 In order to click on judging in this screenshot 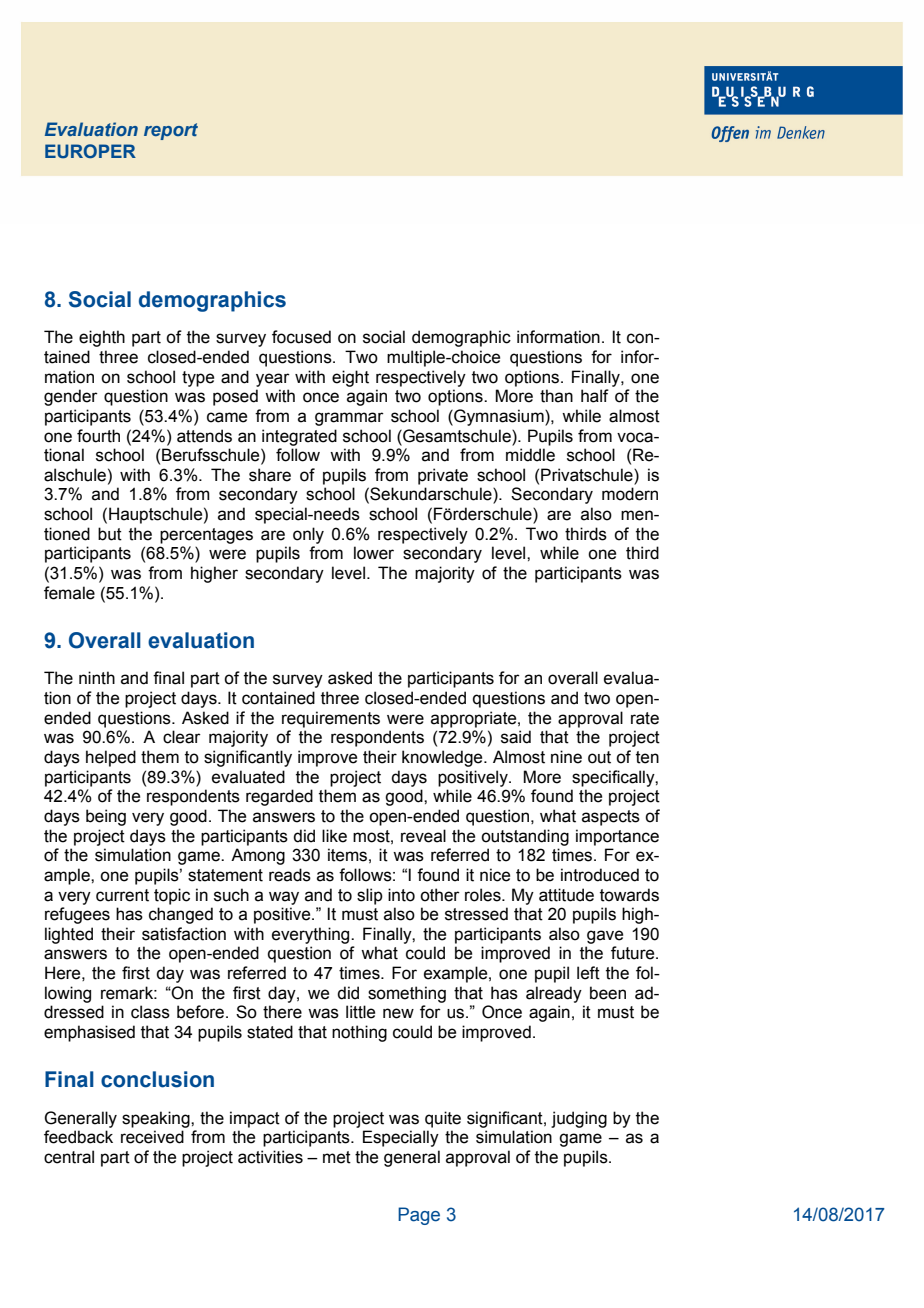, I will do `click(579, 1119)`.
